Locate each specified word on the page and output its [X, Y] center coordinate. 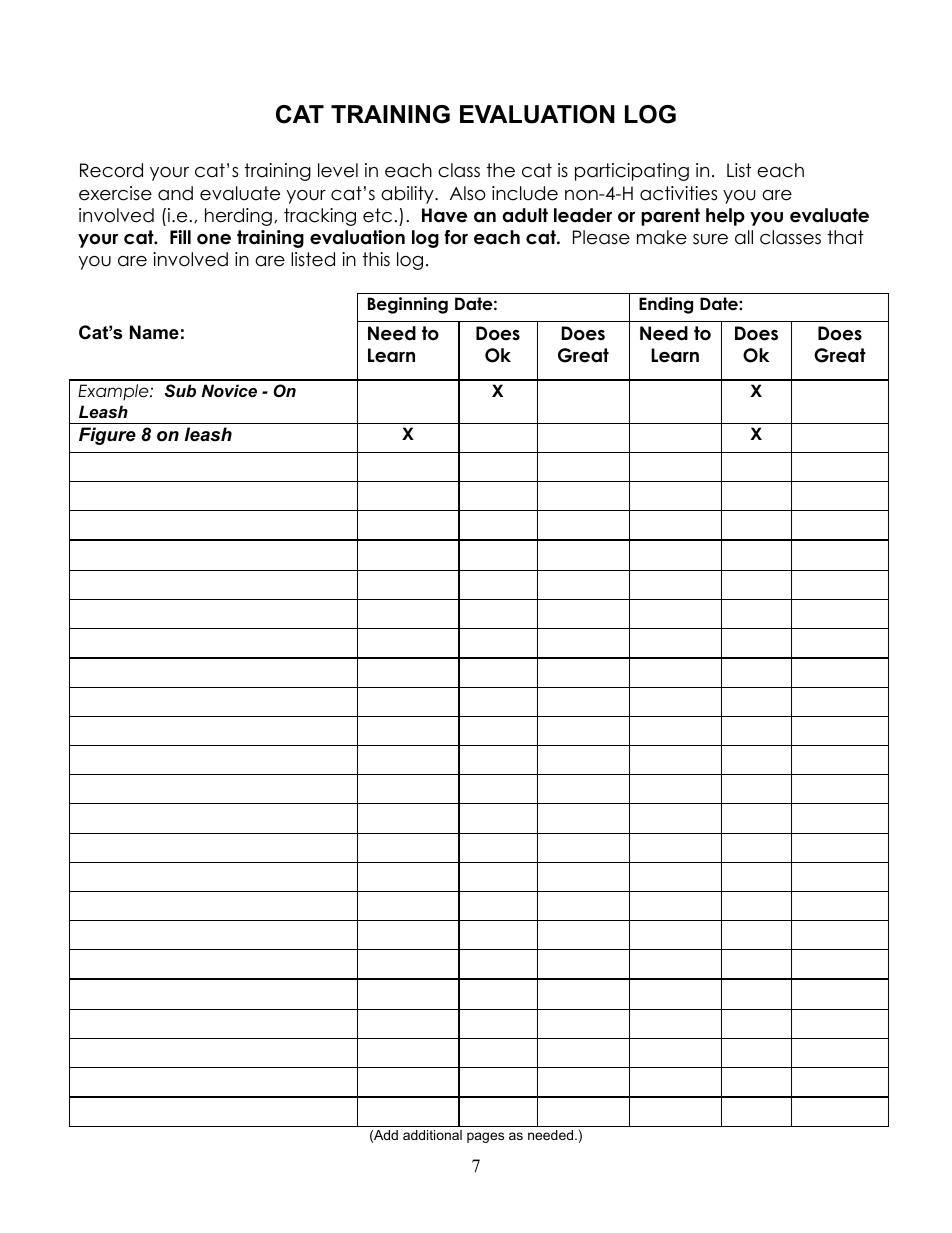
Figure [107, 436]
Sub [180, 390]
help [725, 217]
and [175, 193]
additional [432, 1135]
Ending [666, 305]
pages [485, 1137]
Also [468, 193]
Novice [229, 390]
